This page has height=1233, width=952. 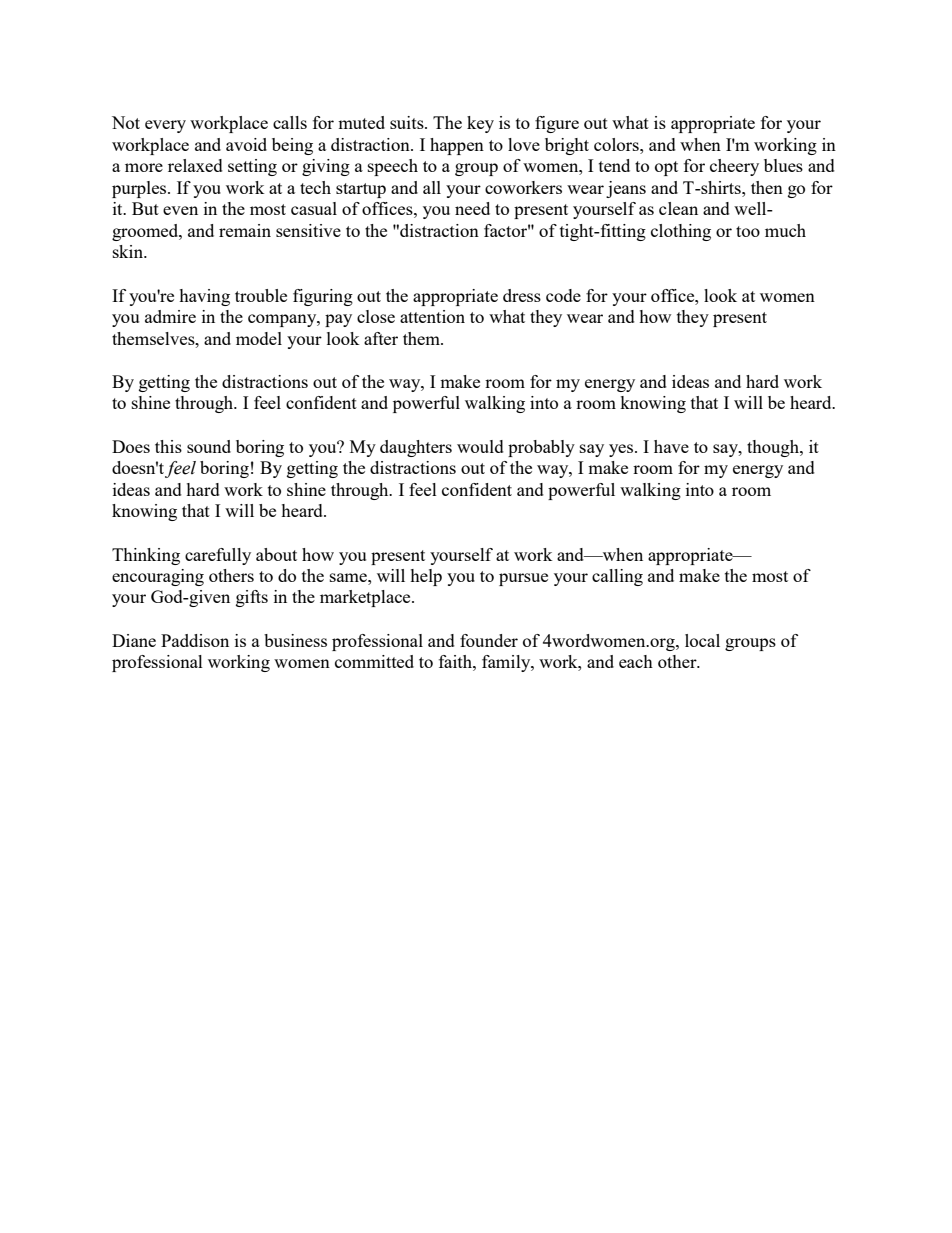 I want to click on attention, so click(x=432, y=316).
